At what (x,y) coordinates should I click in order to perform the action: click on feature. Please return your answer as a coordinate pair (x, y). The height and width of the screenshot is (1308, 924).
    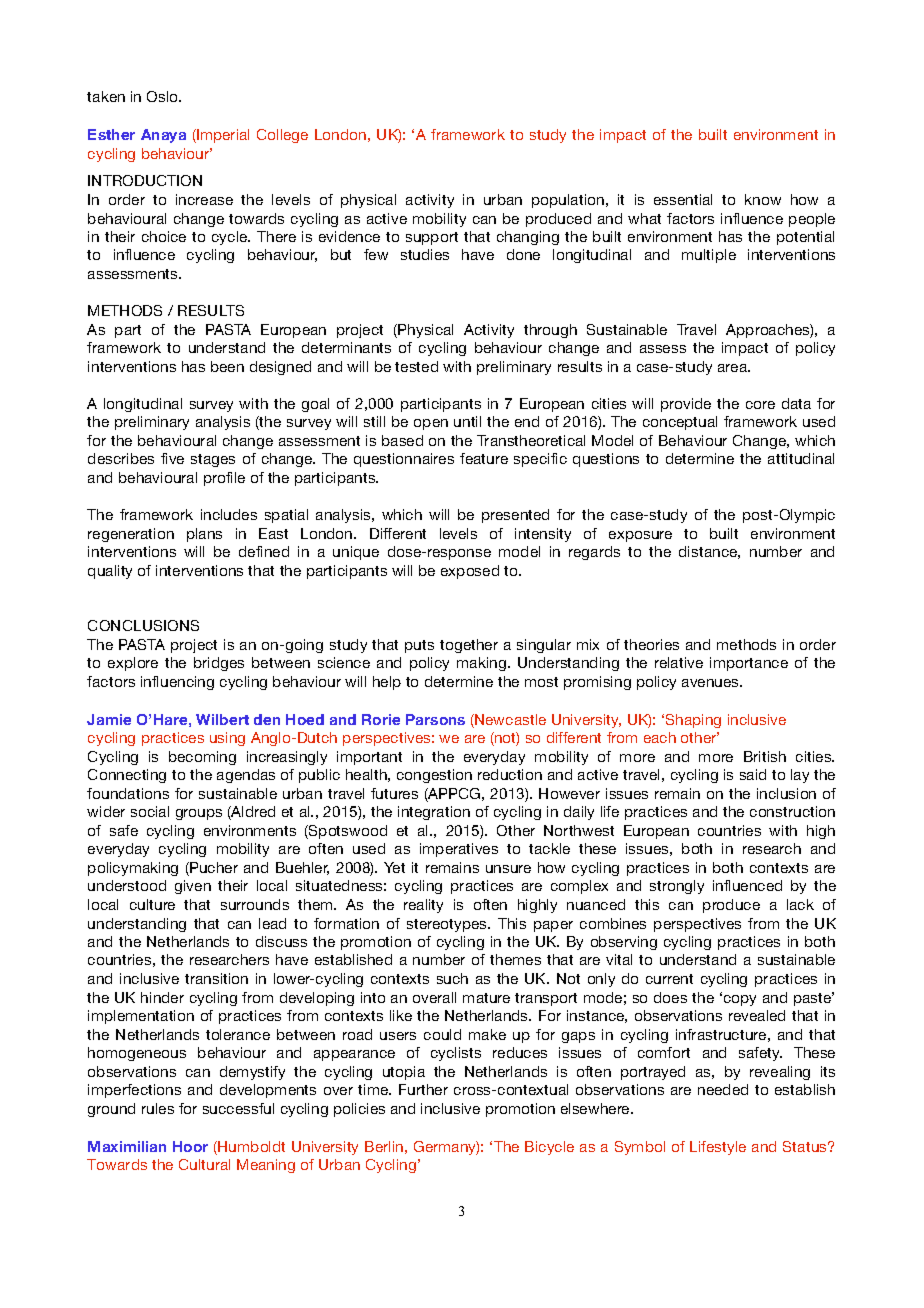
    Looking at the image, I should click on (484, 458).
